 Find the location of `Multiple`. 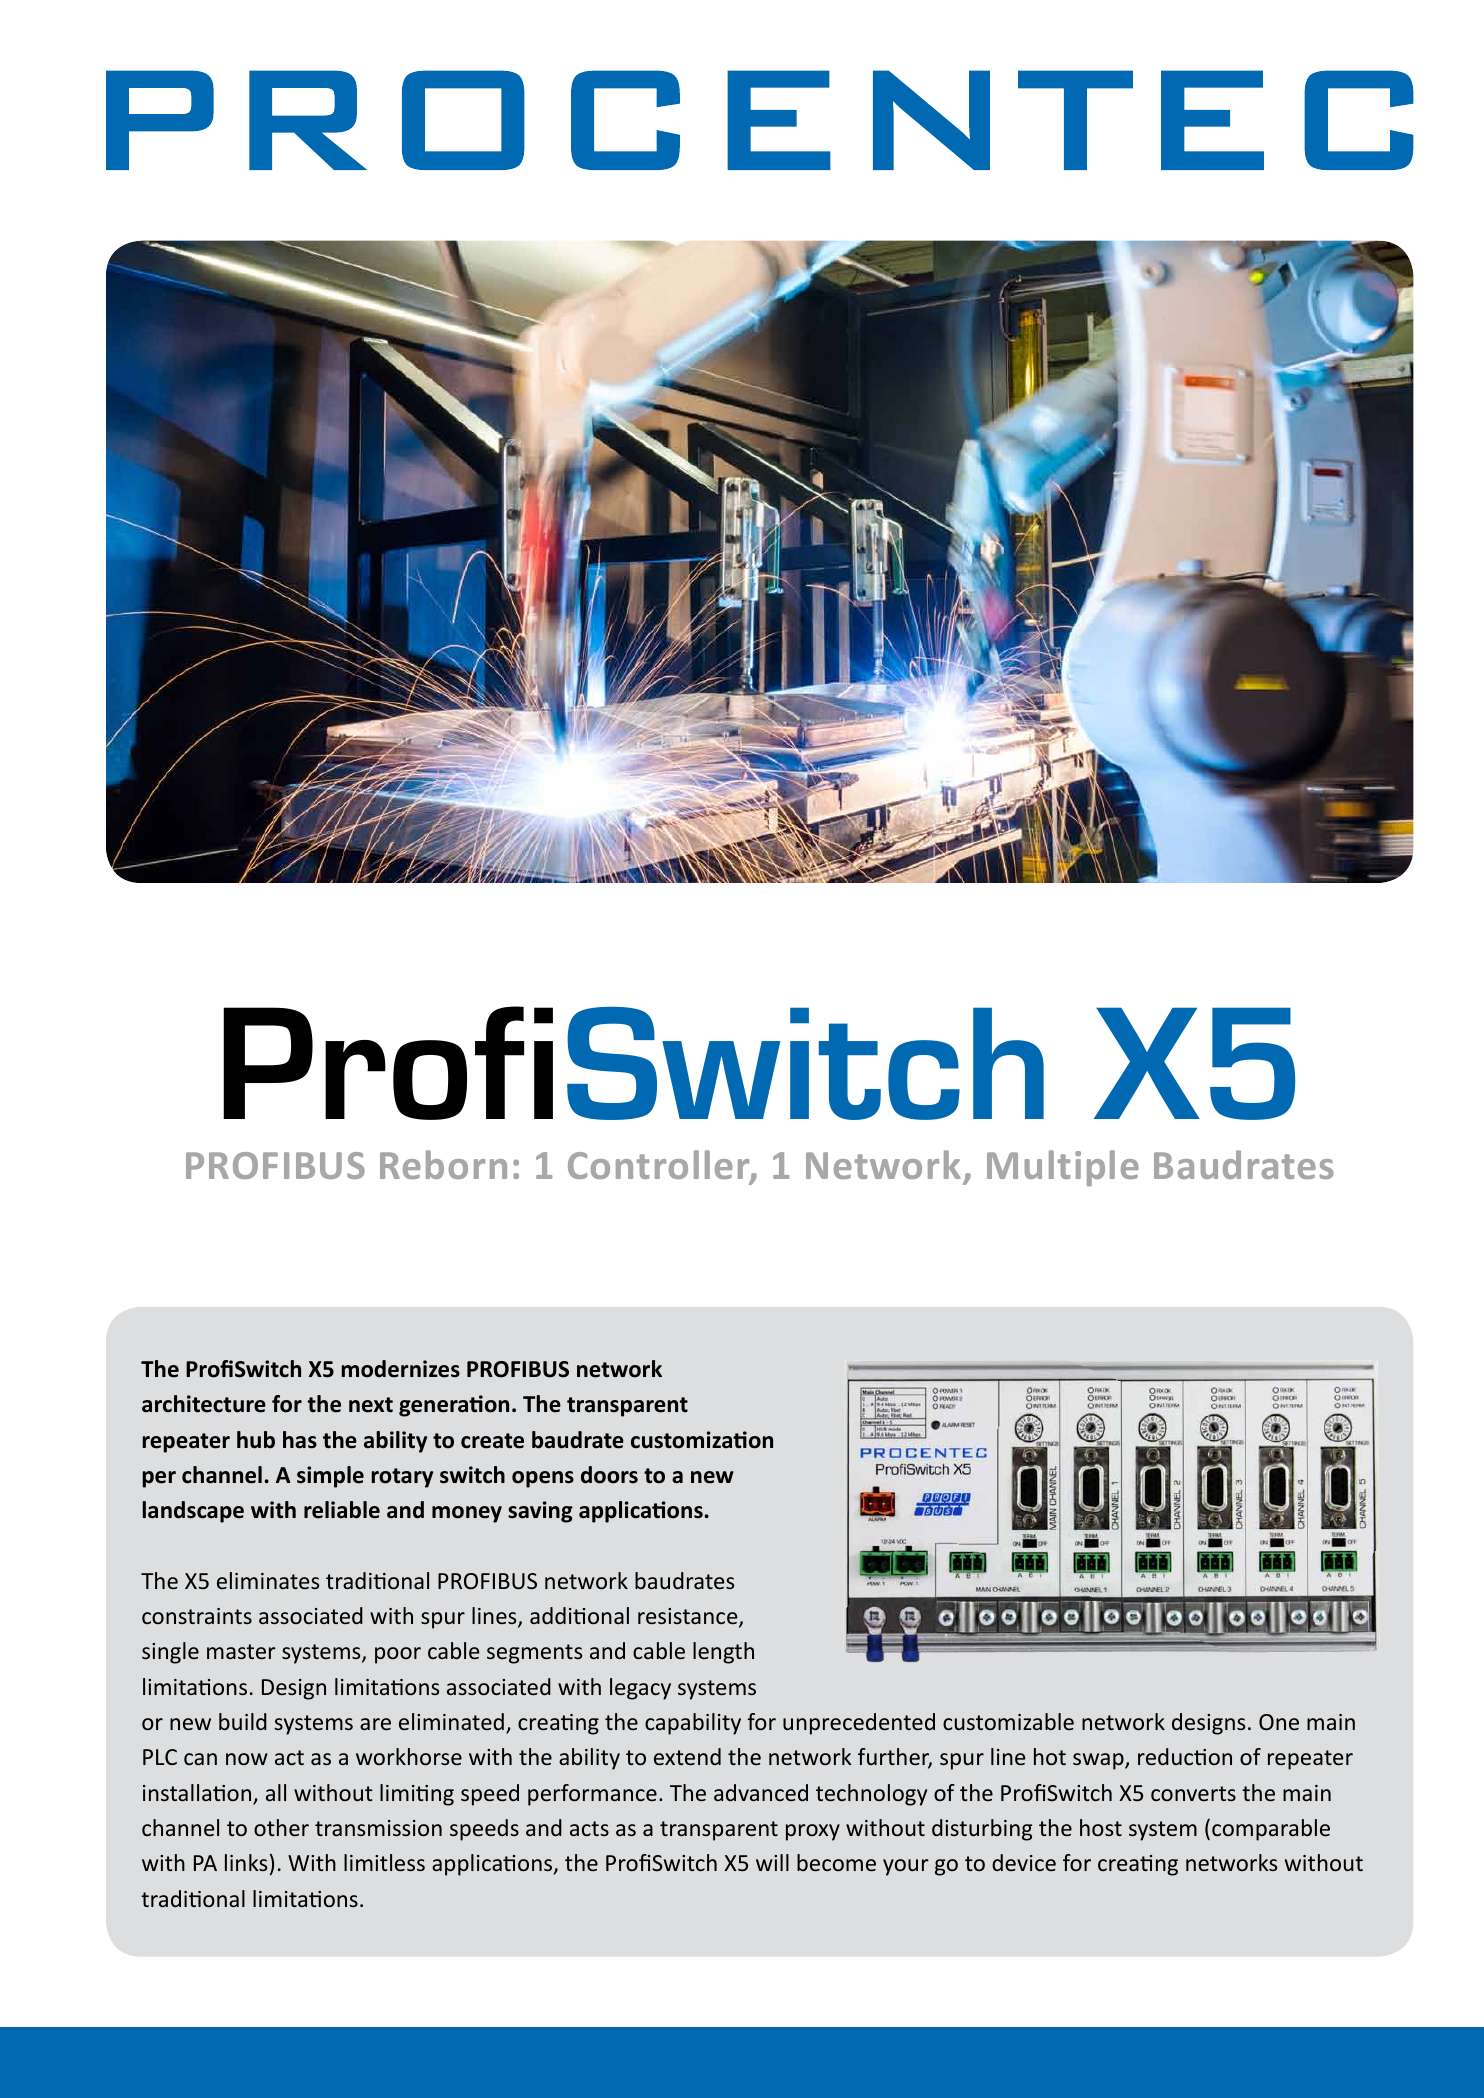

Multiple is located at coordinates (1063, 1168).
